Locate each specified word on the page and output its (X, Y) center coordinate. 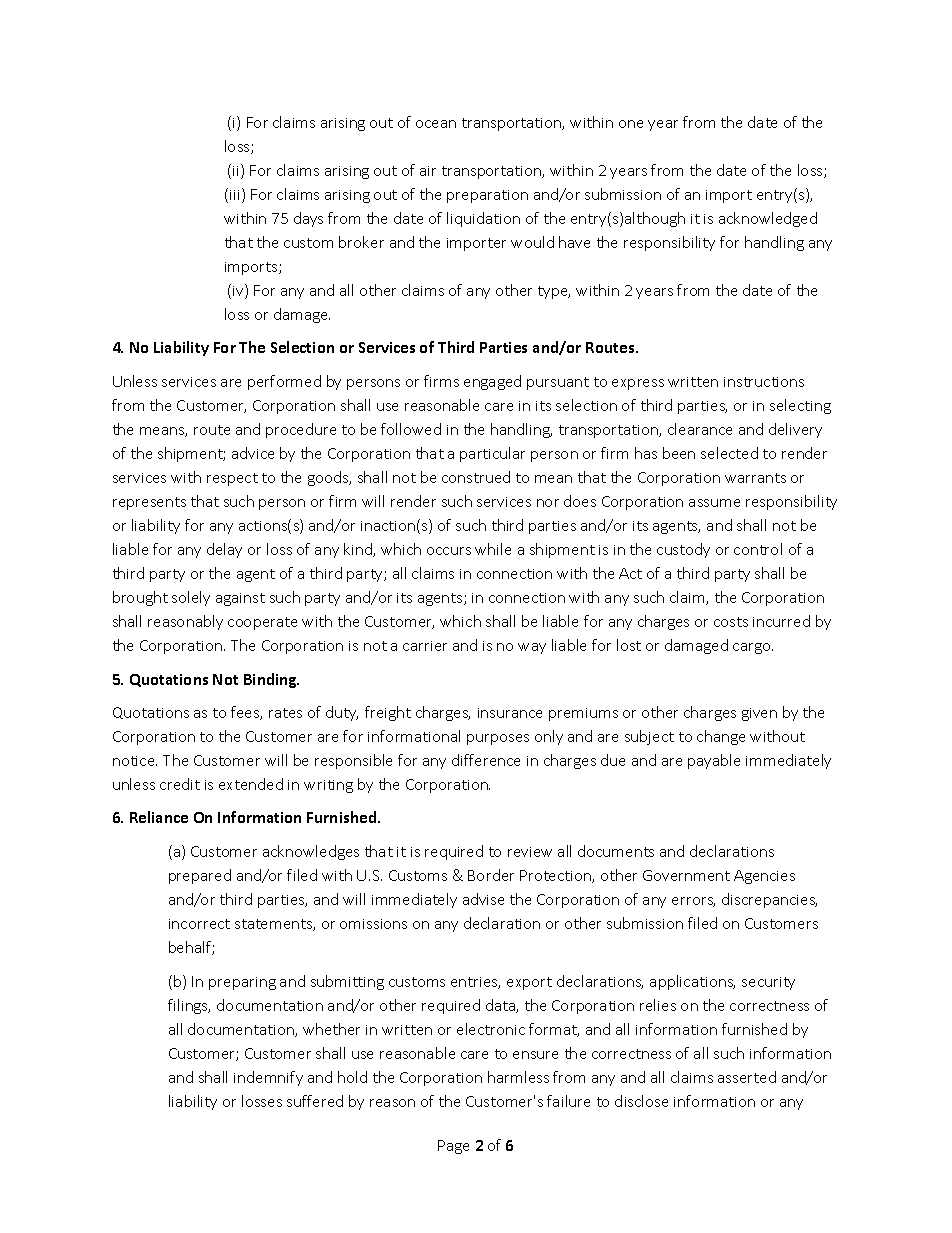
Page (453, 1147)
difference (486, 760)
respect (232, 479)
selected (729, 453)
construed (476, 477)
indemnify (268, 1078)
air (428, 171)
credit (180, 784)
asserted (747, 1077)
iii (234, 195)
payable (714, 761)
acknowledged (768, 219)
